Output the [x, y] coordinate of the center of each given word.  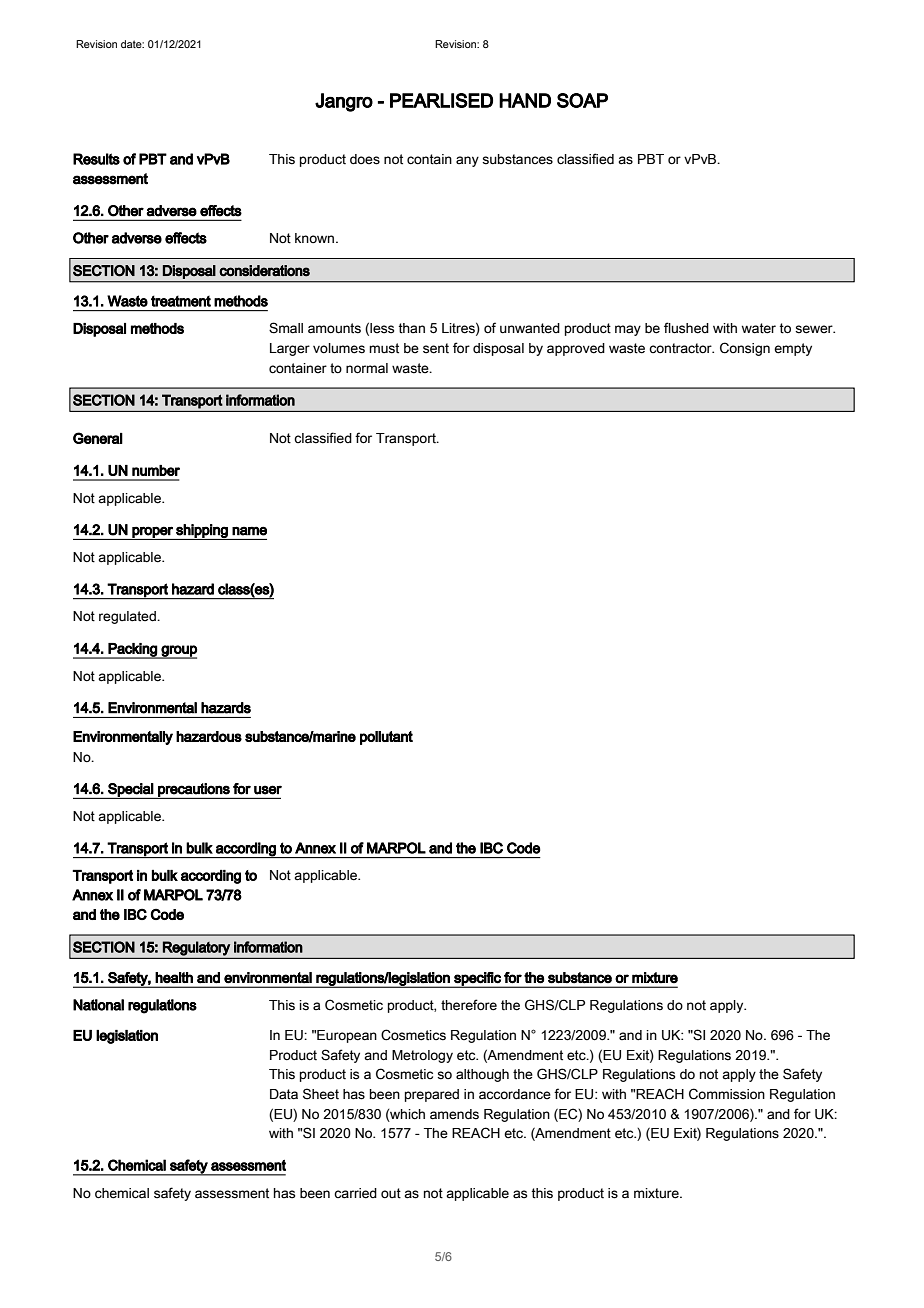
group [178, 652]
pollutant [386, 738]
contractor [681, 348]
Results [96, 159]
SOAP [582, 100]
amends [454, 1114]
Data [284, 1094]
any [467, 161]
